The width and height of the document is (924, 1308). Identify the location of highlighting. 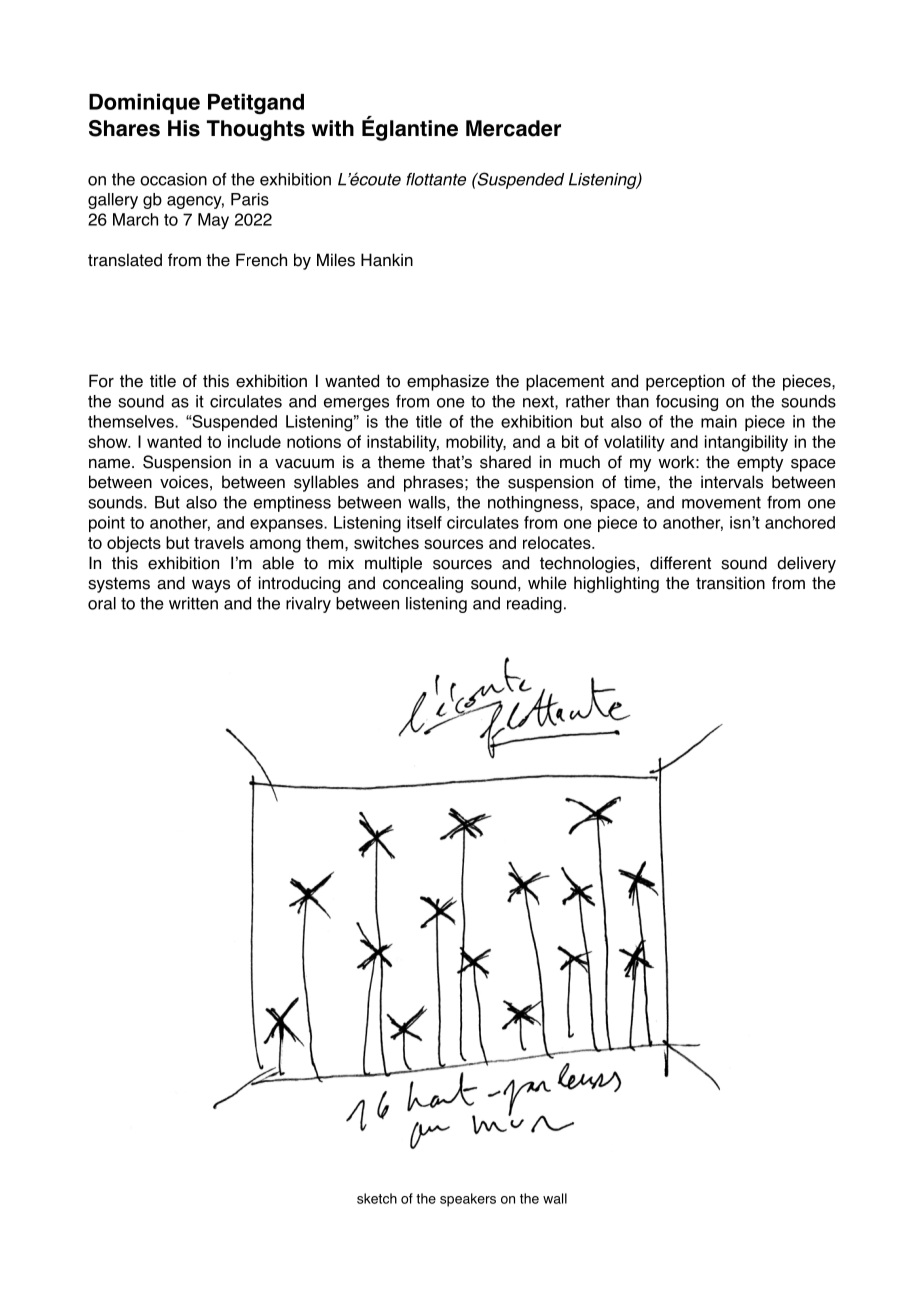
(616, 584).
